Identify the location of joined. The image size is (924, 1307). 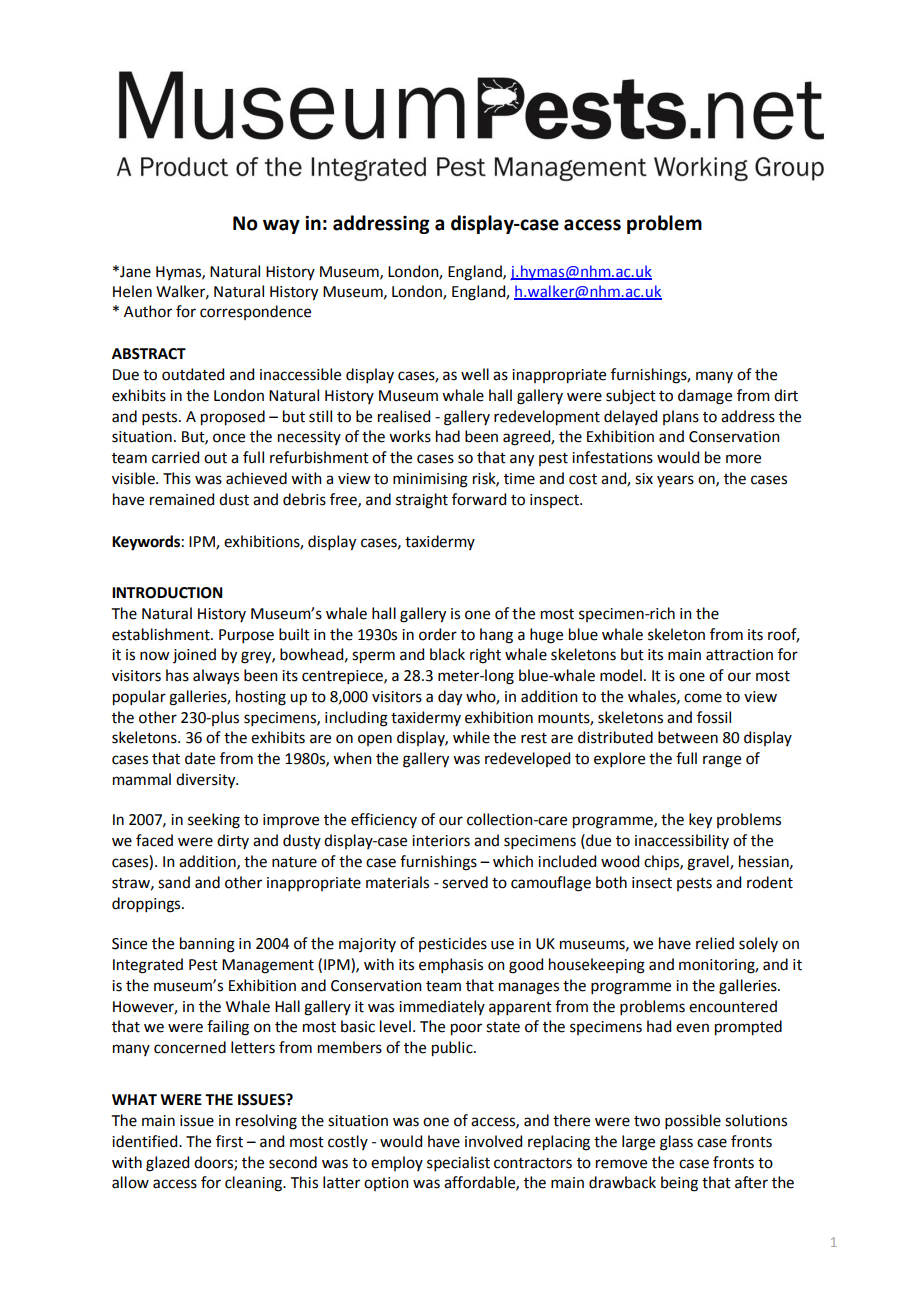
(194, 655).
